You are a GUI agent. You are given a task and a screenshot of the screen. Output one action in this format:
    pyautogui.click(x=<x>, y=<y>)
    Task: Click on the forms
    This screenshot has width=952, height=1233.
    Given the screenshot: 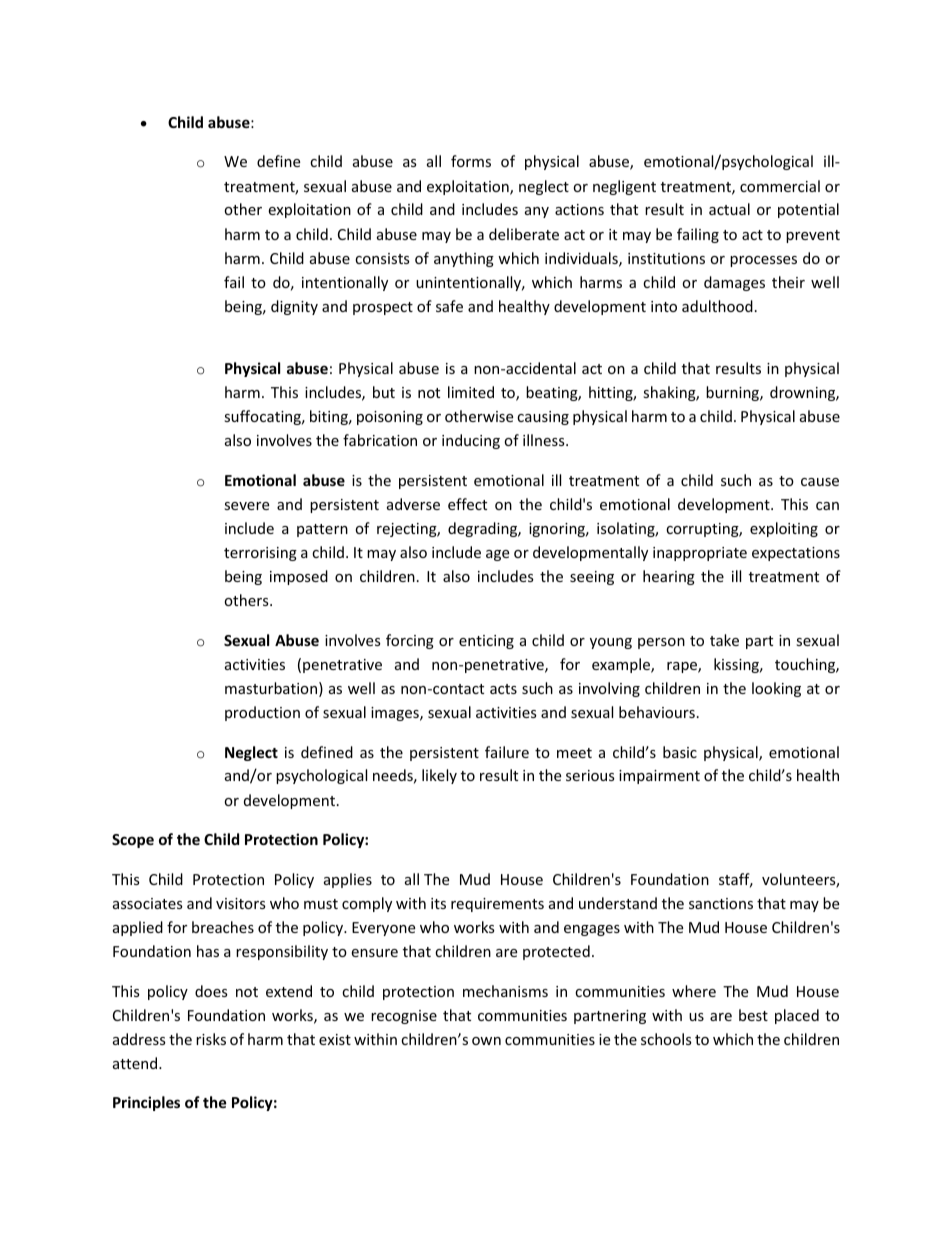 What is the action you would take?
    pyautogui.click(x=471, y=161)
